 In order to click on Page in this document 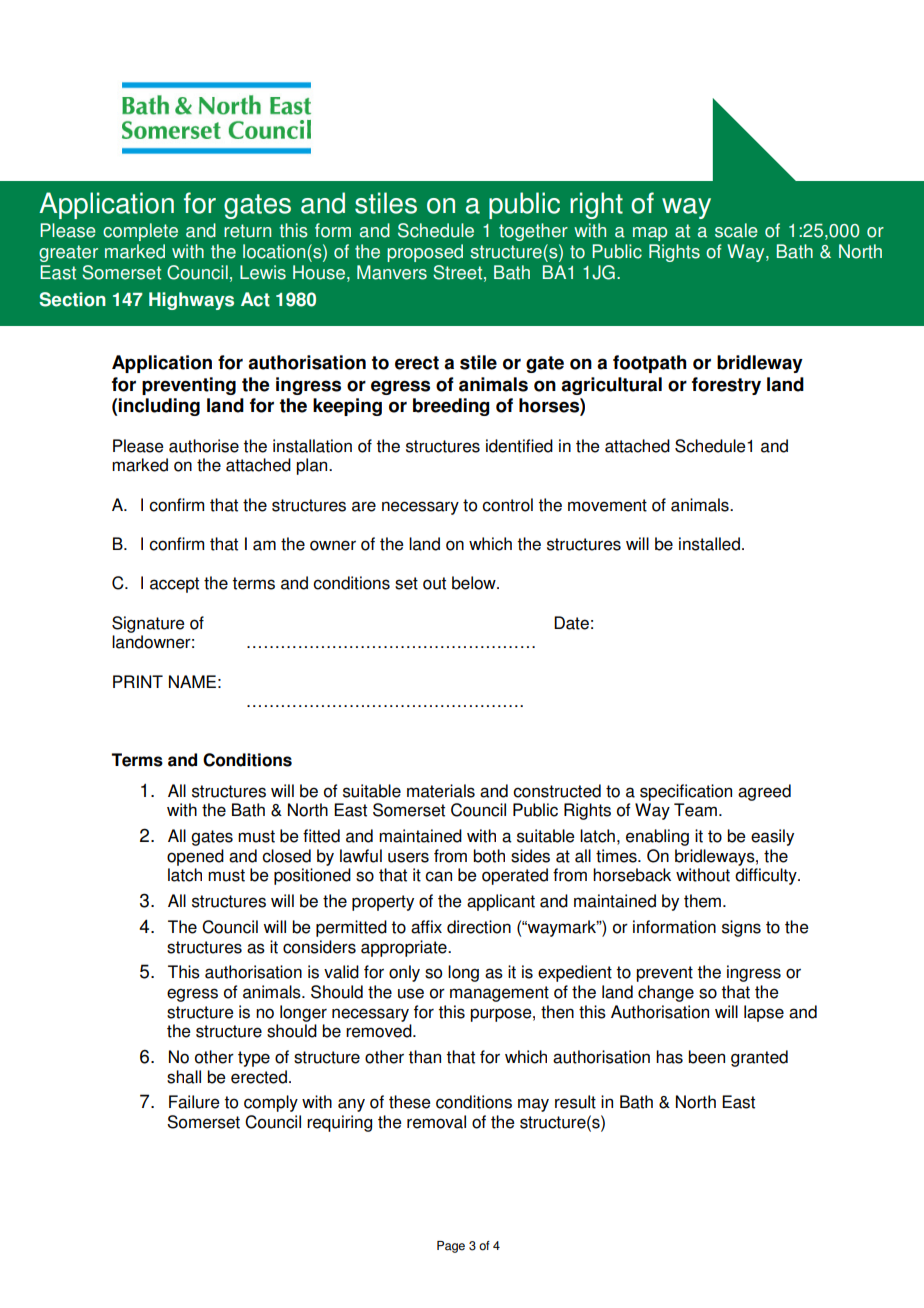, I will do `click(451, 1247)`.
